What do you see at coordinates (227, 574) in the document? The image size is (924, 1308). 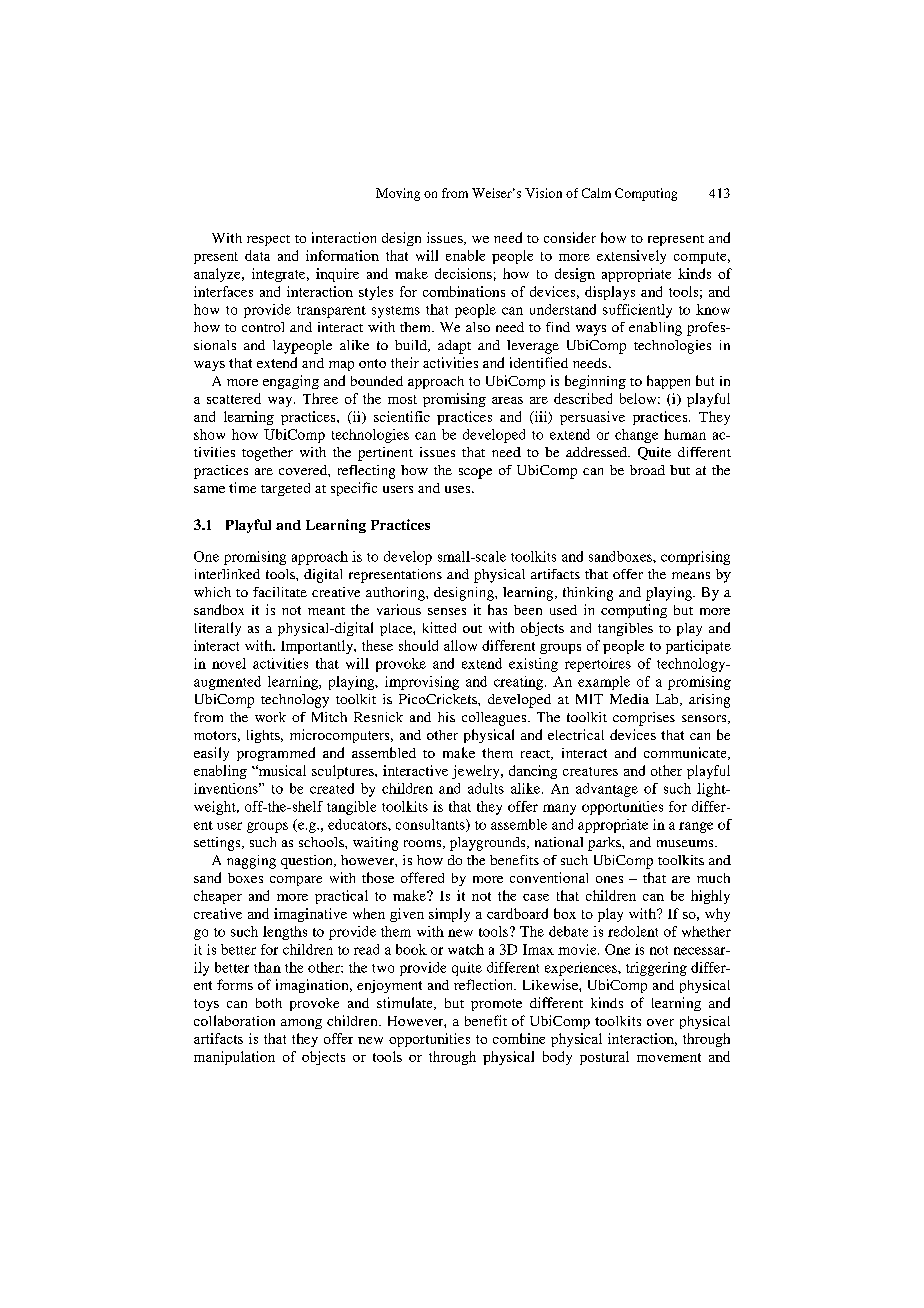 I see `interlinked` at bounding box center [227, 574].
